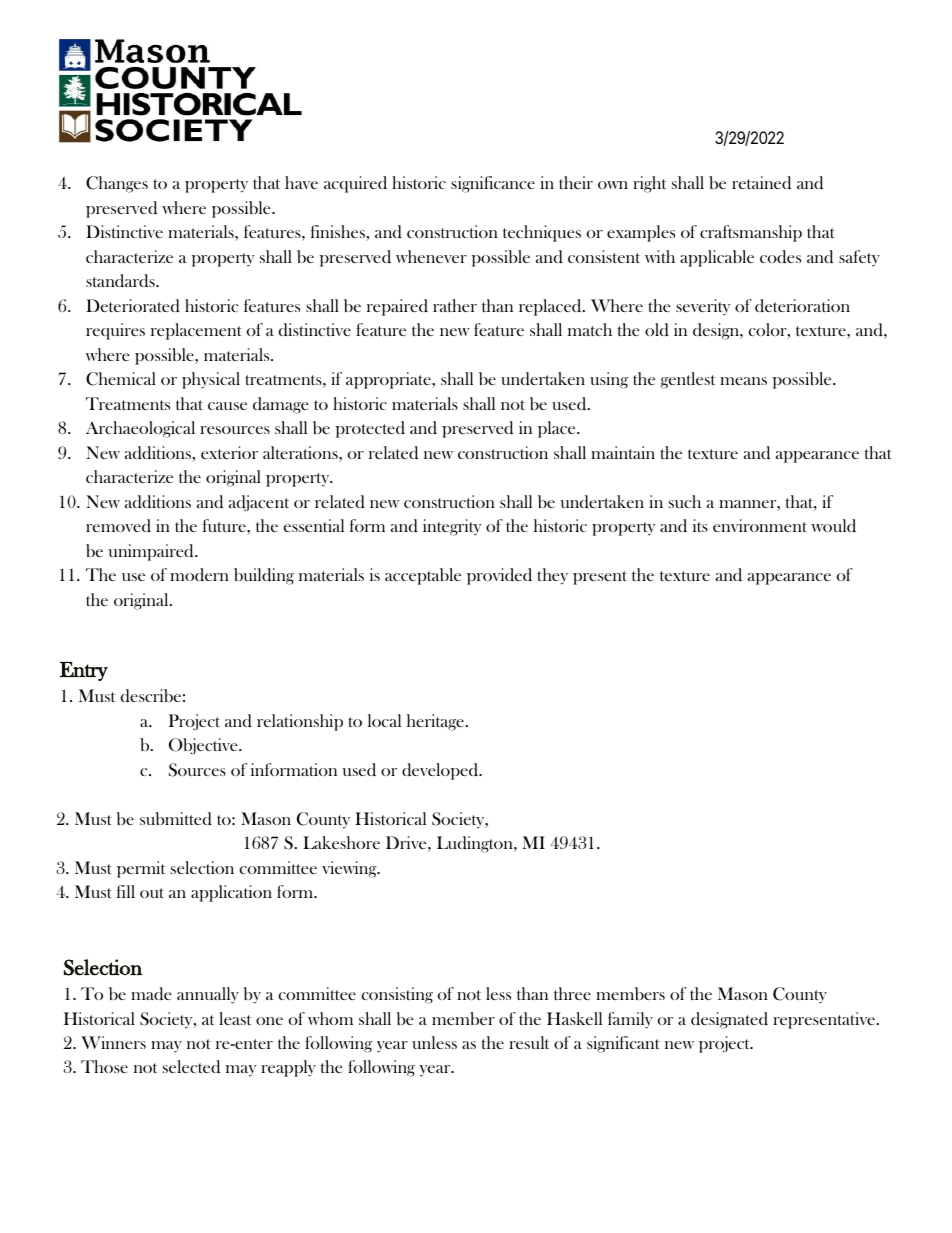 The width and height of the document is (952, 1233). What do you see at coordinates (140, 429) in the document?
I see `Archaeological` at bounding box center [140, 429].
